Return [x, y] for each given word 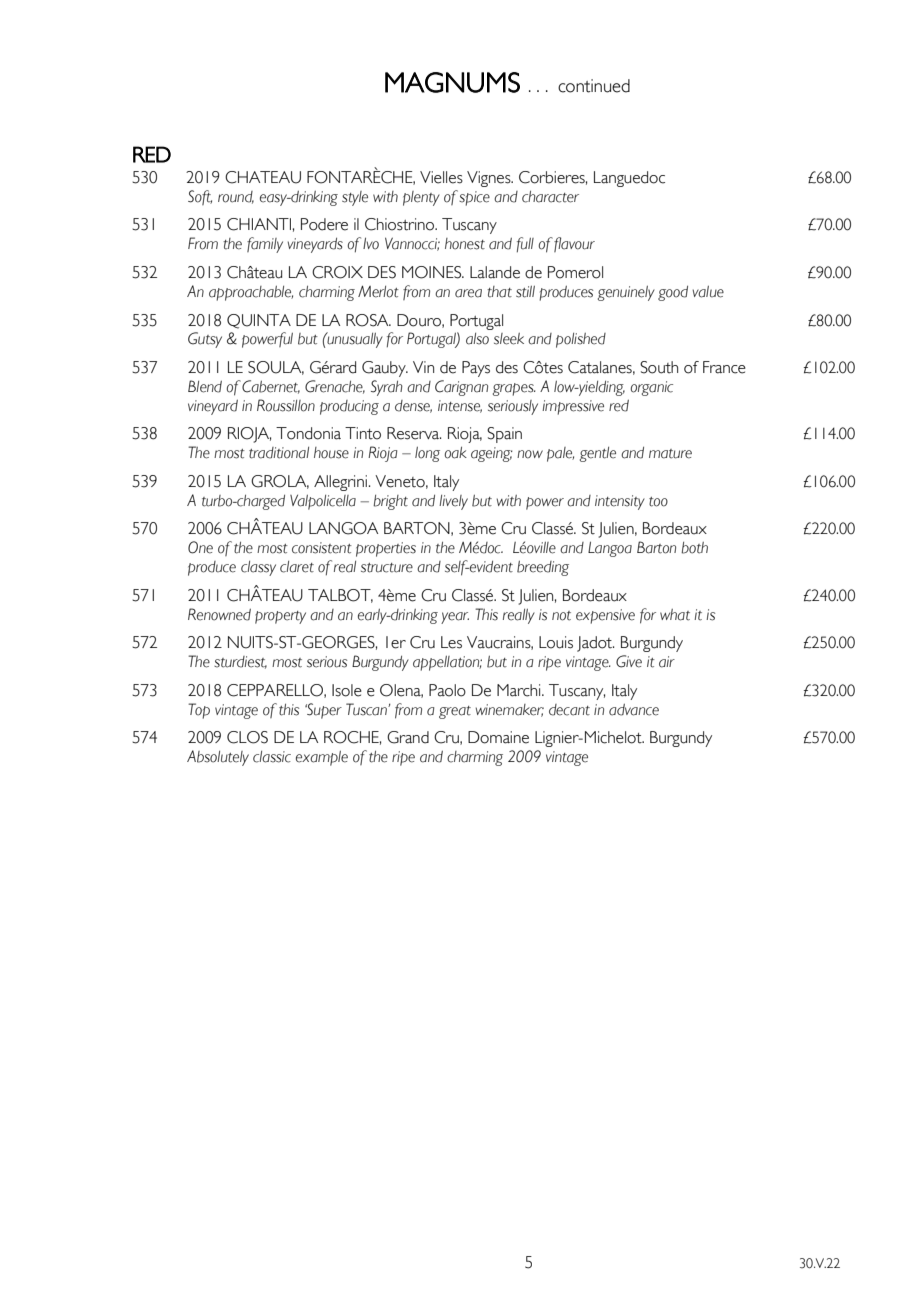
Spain [504, 435]
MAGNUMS [452, 82]
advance [634, 710]
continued [594, 86]
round [236, 197]
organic [652, 388]
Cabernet [271, 387]
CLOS [247, 737]
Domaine [498, 737]
